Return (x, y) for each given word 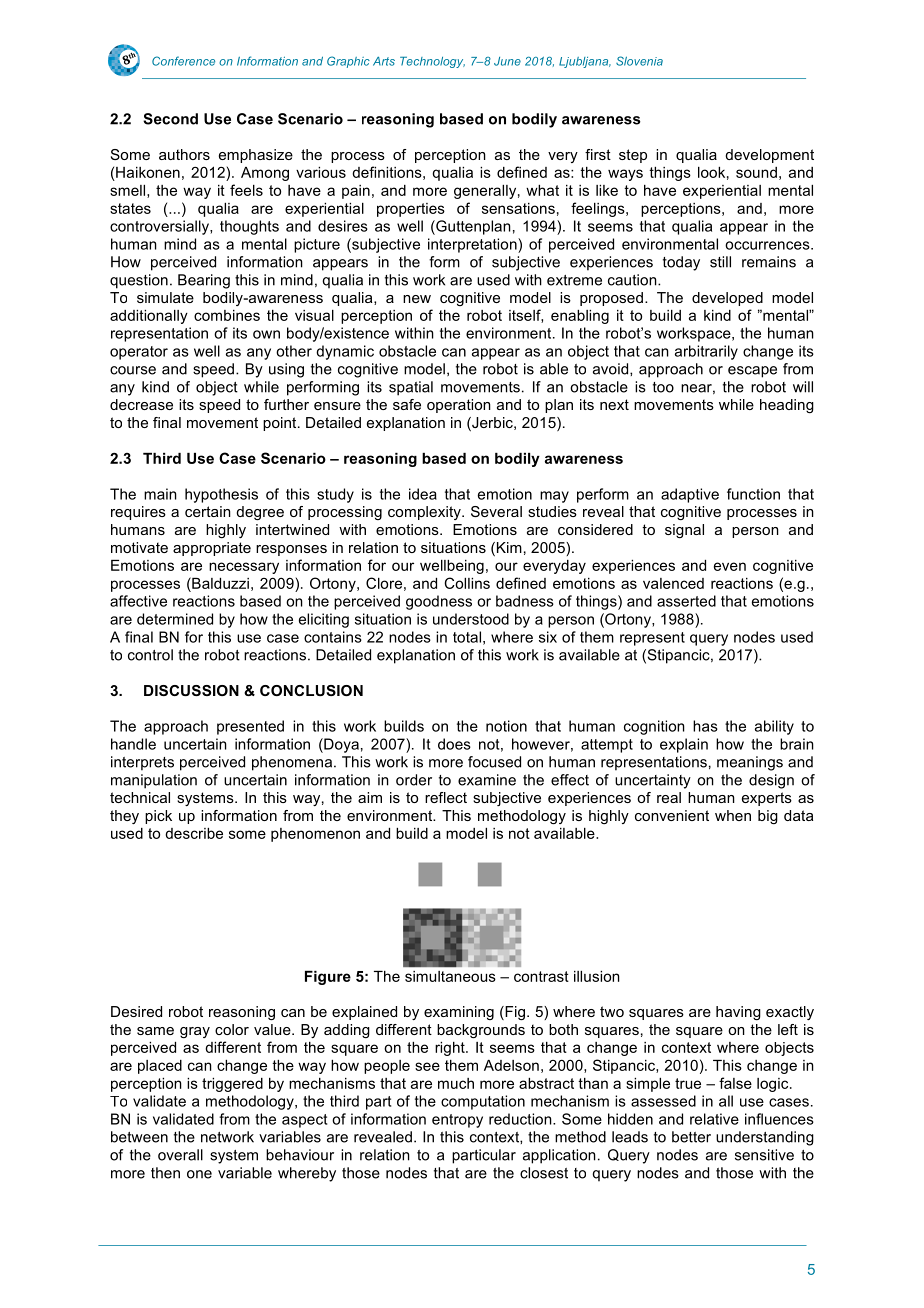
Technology (432, 62)
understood (471, 619)
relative (714, 1119)
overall (180, 1155)
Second (170, 119)
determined (175, 619)
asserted (686, 601)
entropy (457, 1121)
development (769, 156)
